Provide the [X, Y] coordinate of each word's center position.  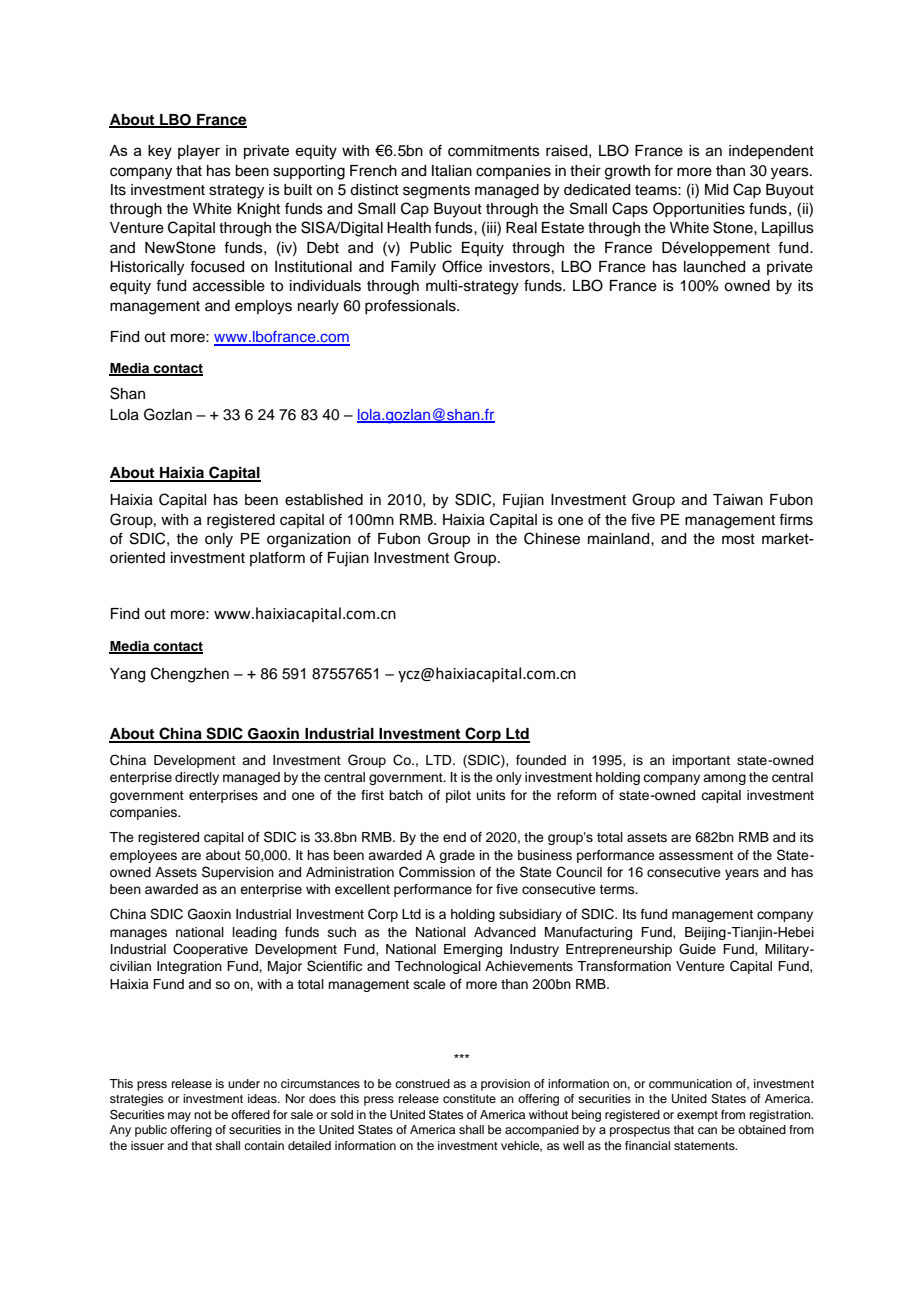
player [199, 152]
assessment [696, 855]
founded [541, 760]
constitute [469, 1098]
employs [263, 307]
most [738, 539]
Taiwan [738, 500]
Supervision [238, 873]
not [203, 1115]
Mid [716, 190]
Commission [437, 872]
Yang [127, 675]
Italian [452, 171]
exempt [697, 1116]
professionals [411, 306]
